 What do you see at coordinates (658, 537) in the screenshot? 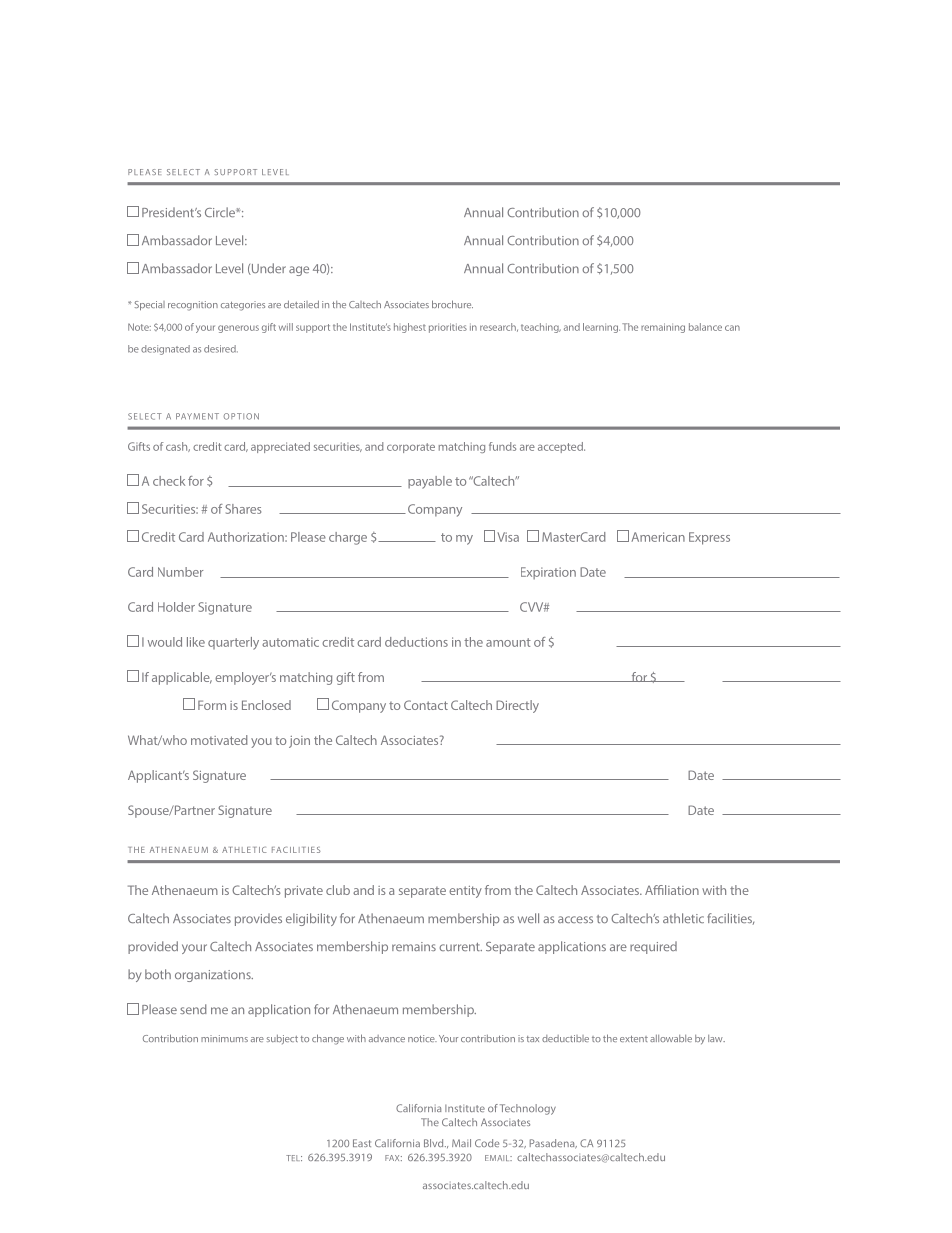
I see `American` at bounding box center [658, 537].
